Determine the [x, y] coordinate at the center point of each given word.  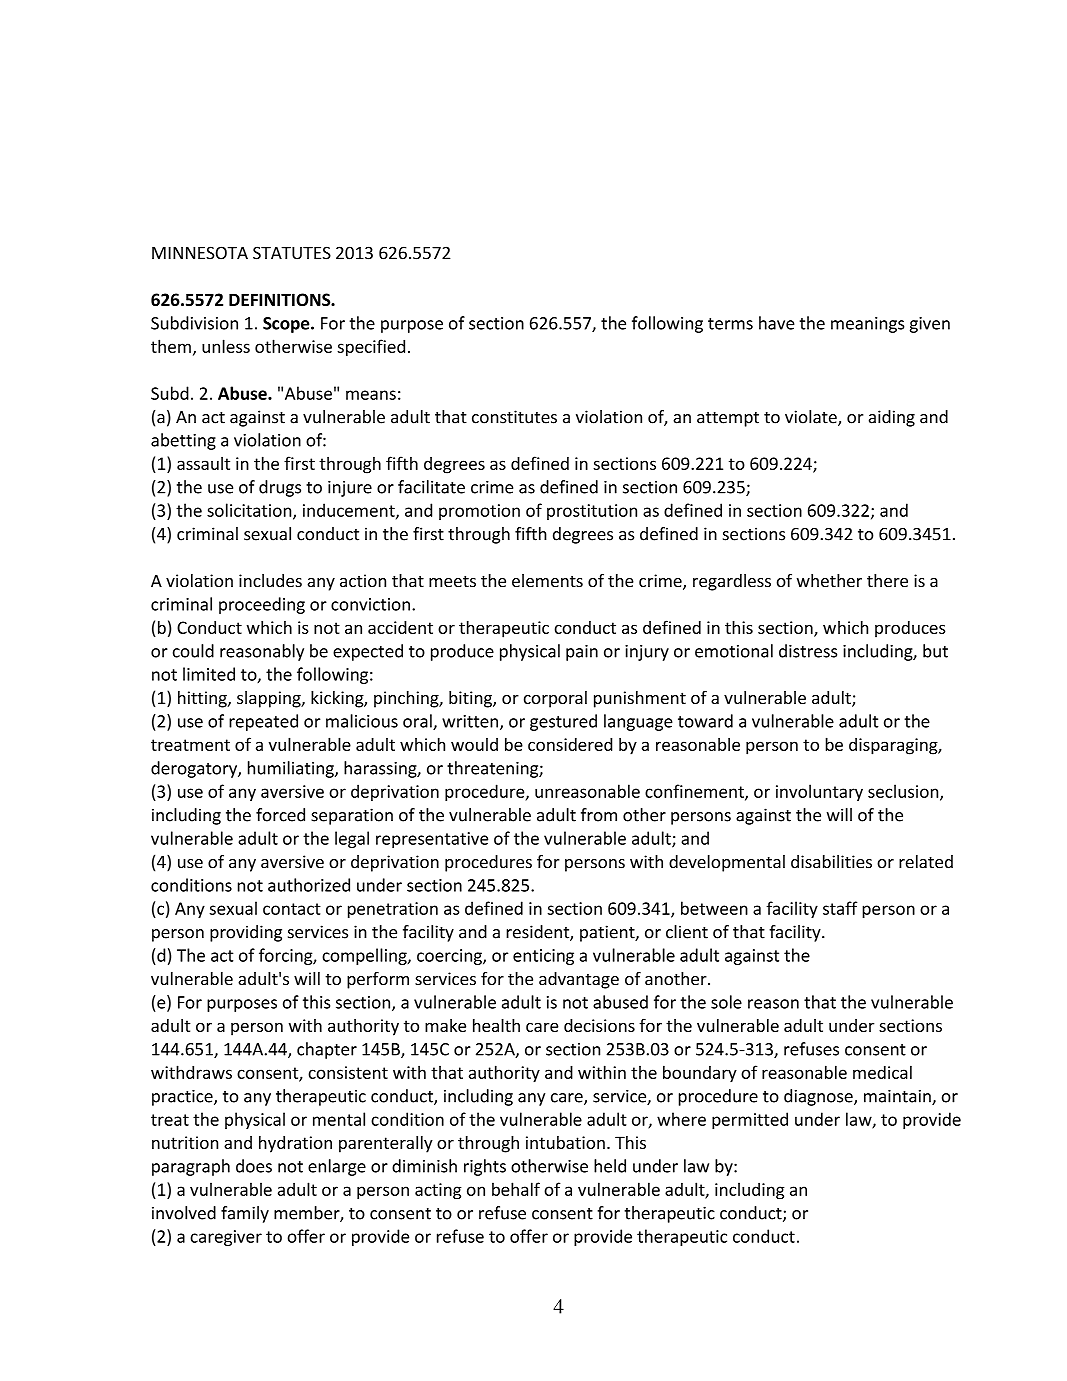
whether [829, 580]
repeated [263, 722]
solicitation [250, 511]
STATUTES [292, 253]
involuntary [819, 792]
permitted [750, 1120]
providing [246, 933]
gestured [563, 722]
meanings [867, 325]
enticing [543, 957]
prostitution [592, 512]
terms [730, 324]
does [254, 1166]
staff [840, 908]
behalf [516, 1189]
